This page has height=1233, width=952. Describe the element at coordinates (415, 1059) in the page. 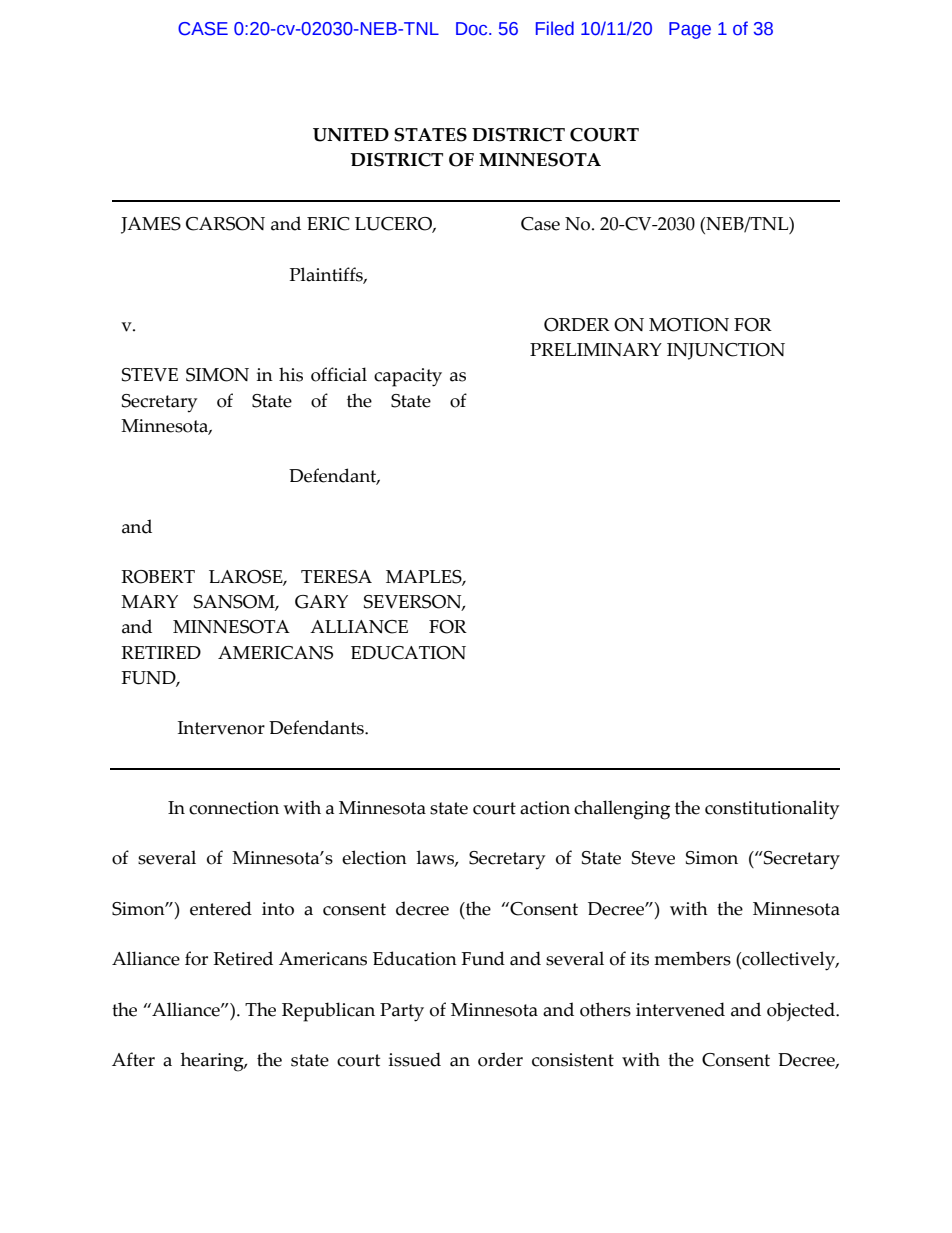

I see `issued` at that location.
